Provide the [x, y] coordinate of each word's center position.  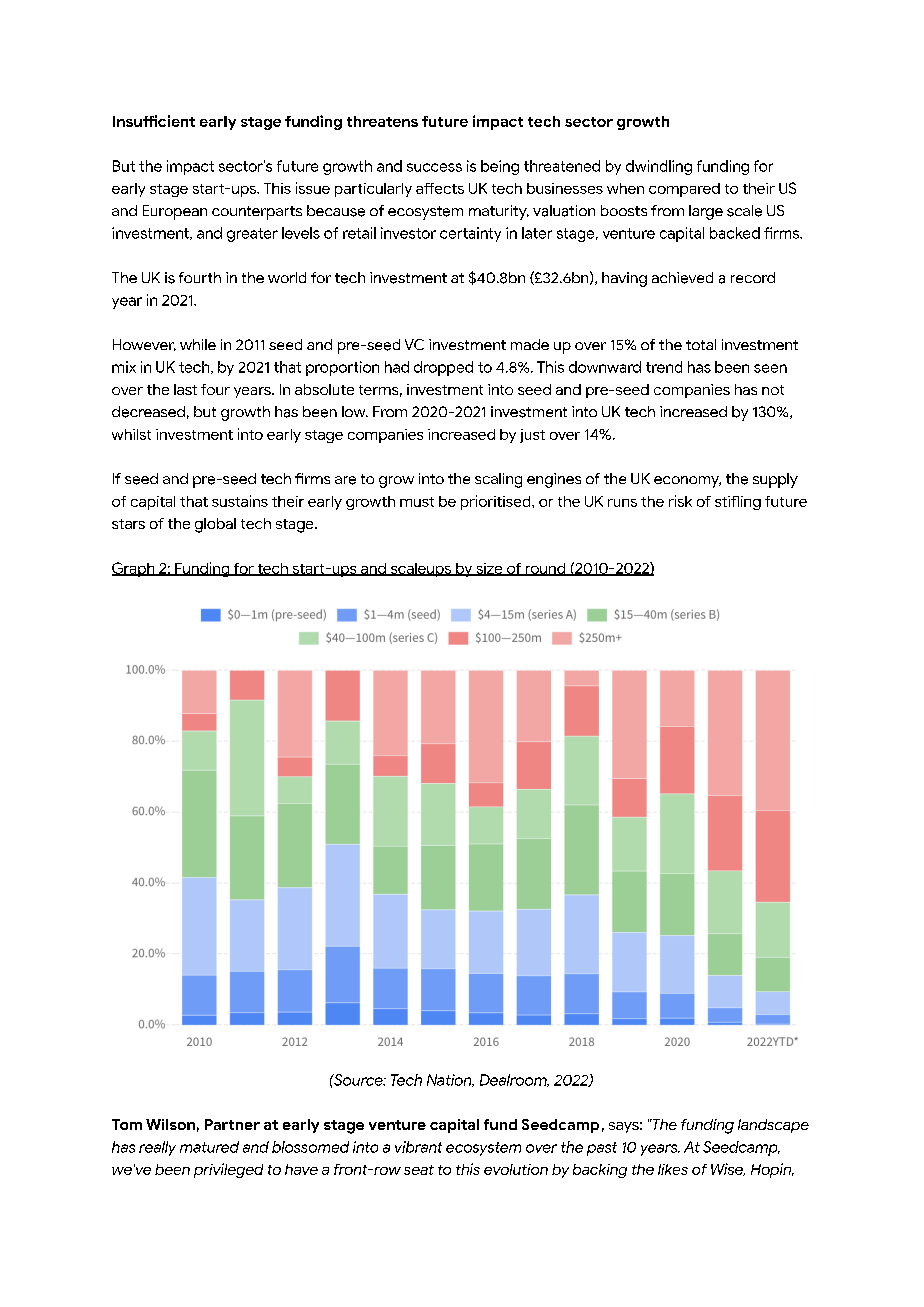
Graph [134, 569]
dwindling [659, 167]
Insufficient [154, 121]
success [434, 167]
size [489, 569]
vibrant [418, 1147]
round [545, 569]
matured [209, 1147]
